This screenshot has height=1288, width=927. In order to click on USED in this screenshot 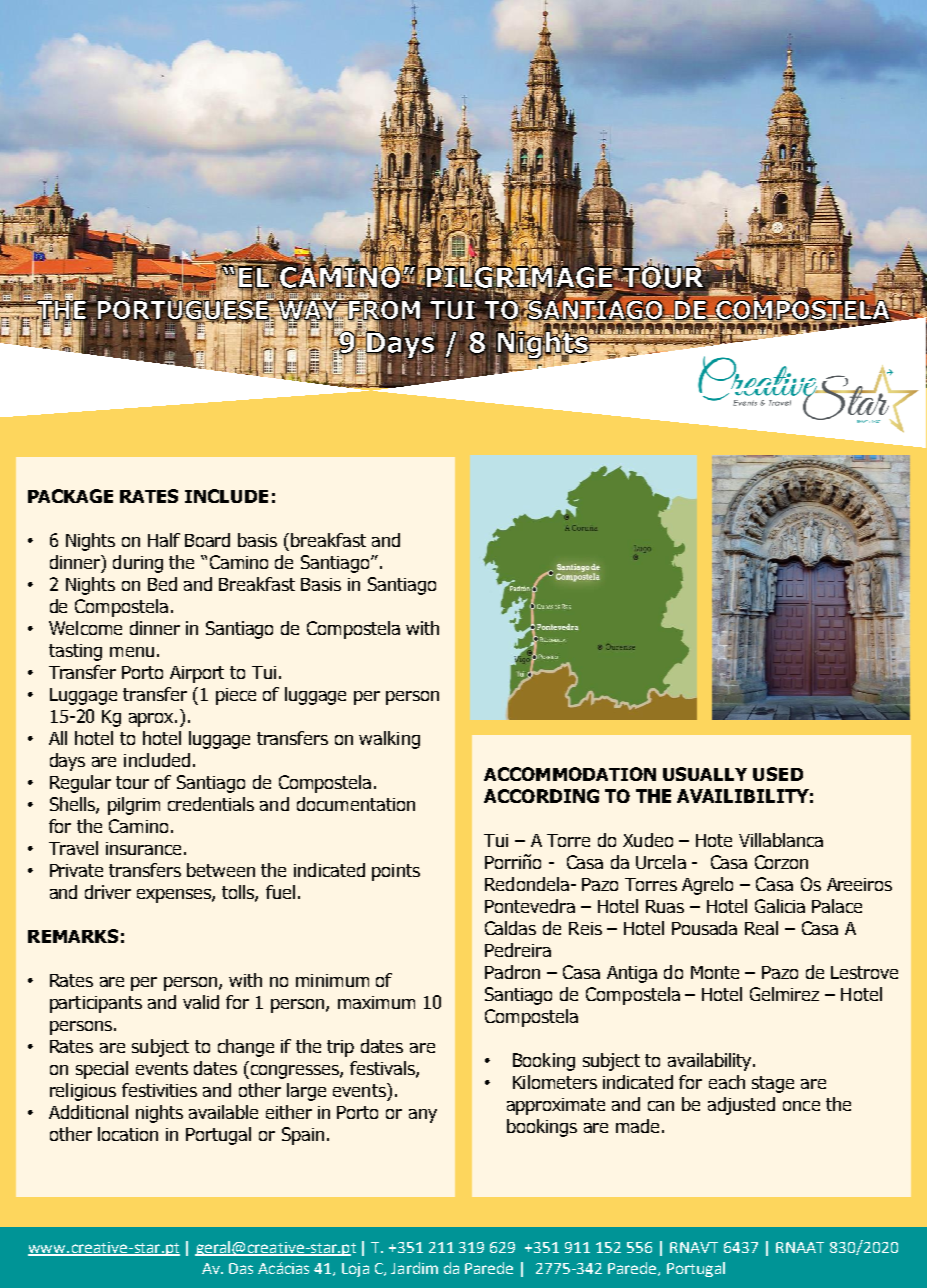, I will do `click(778, 774)`.
